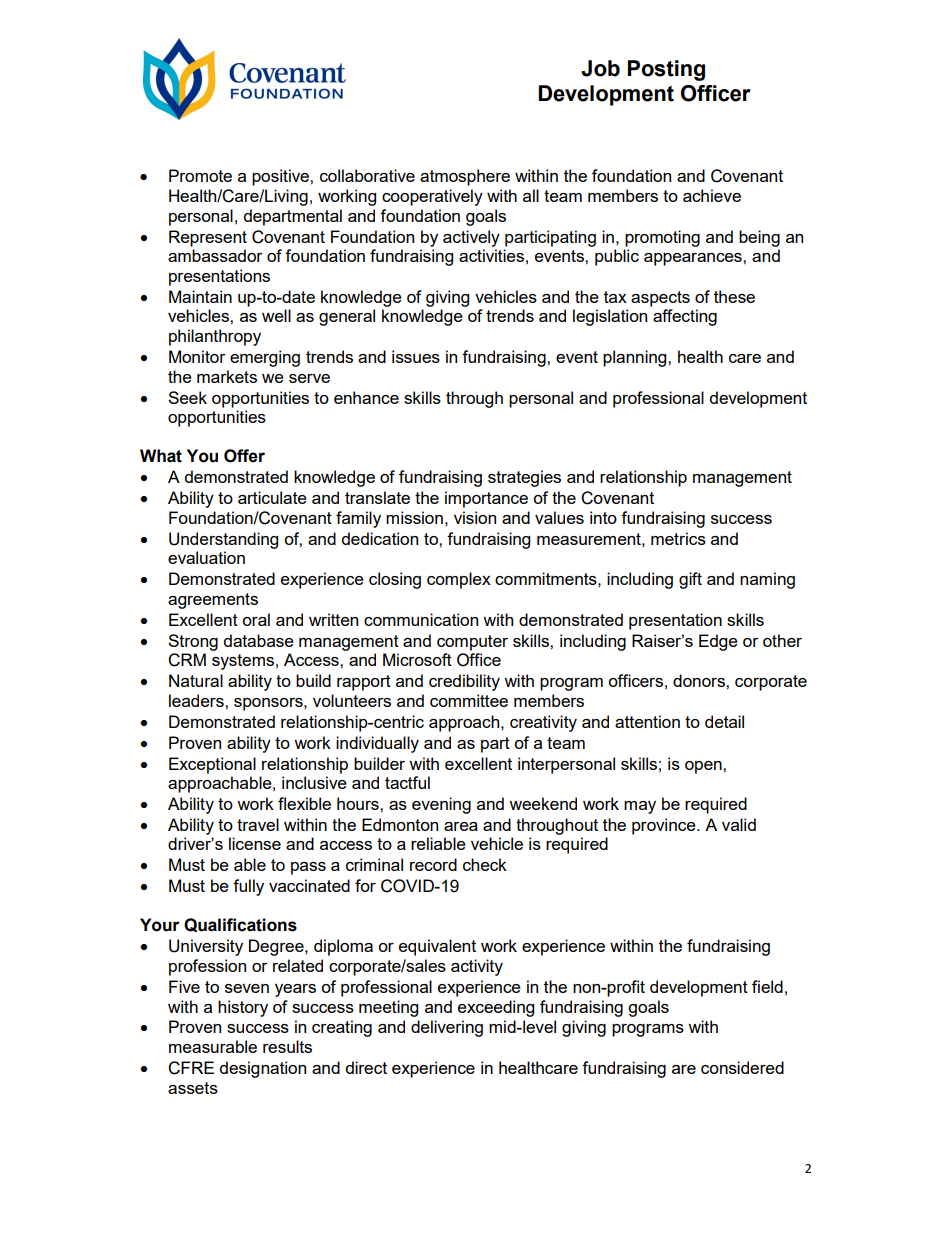  I want to click on gift, so click(690, 580).
